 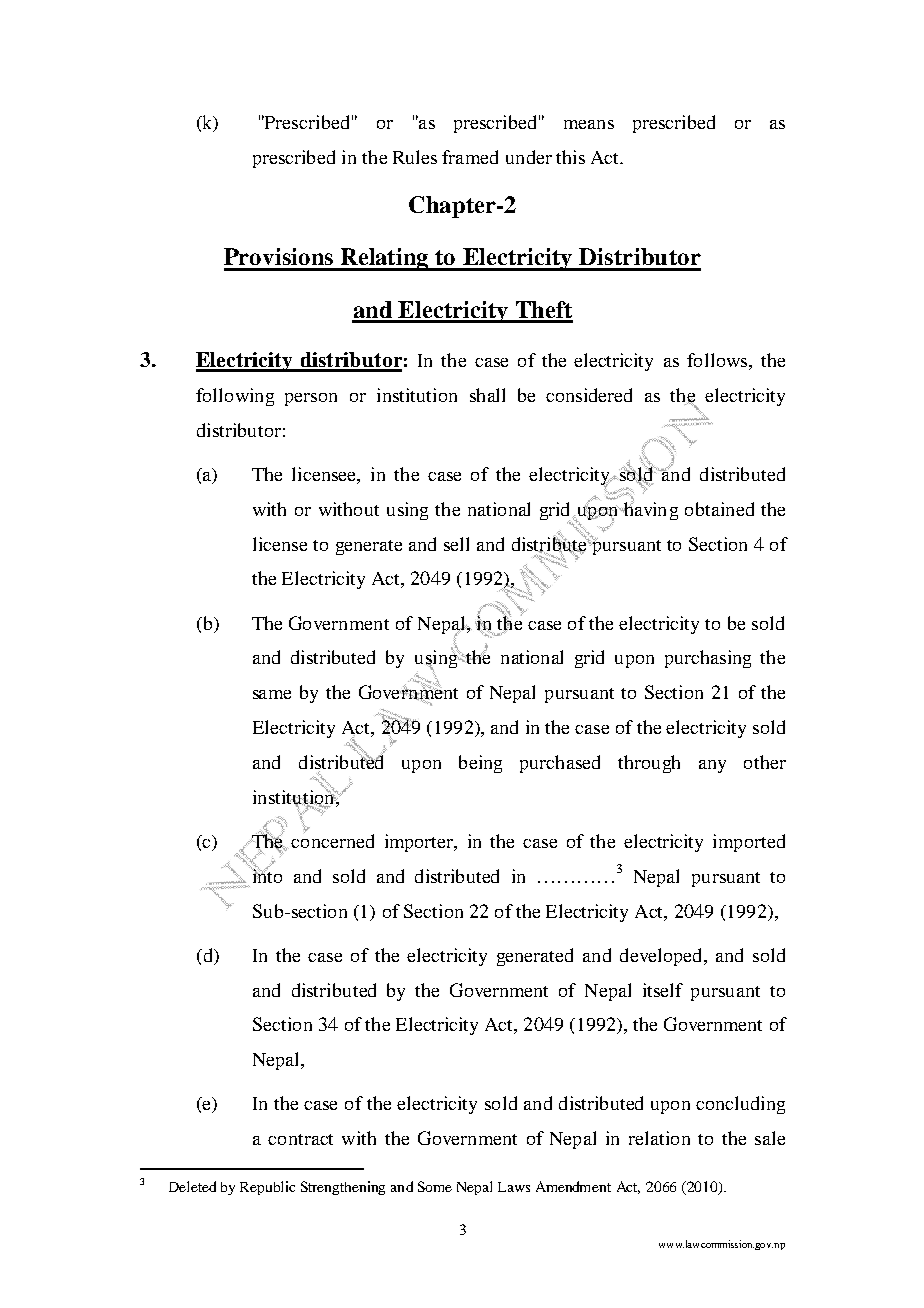 I want to click on Rules, so click(x=415, y=157).
